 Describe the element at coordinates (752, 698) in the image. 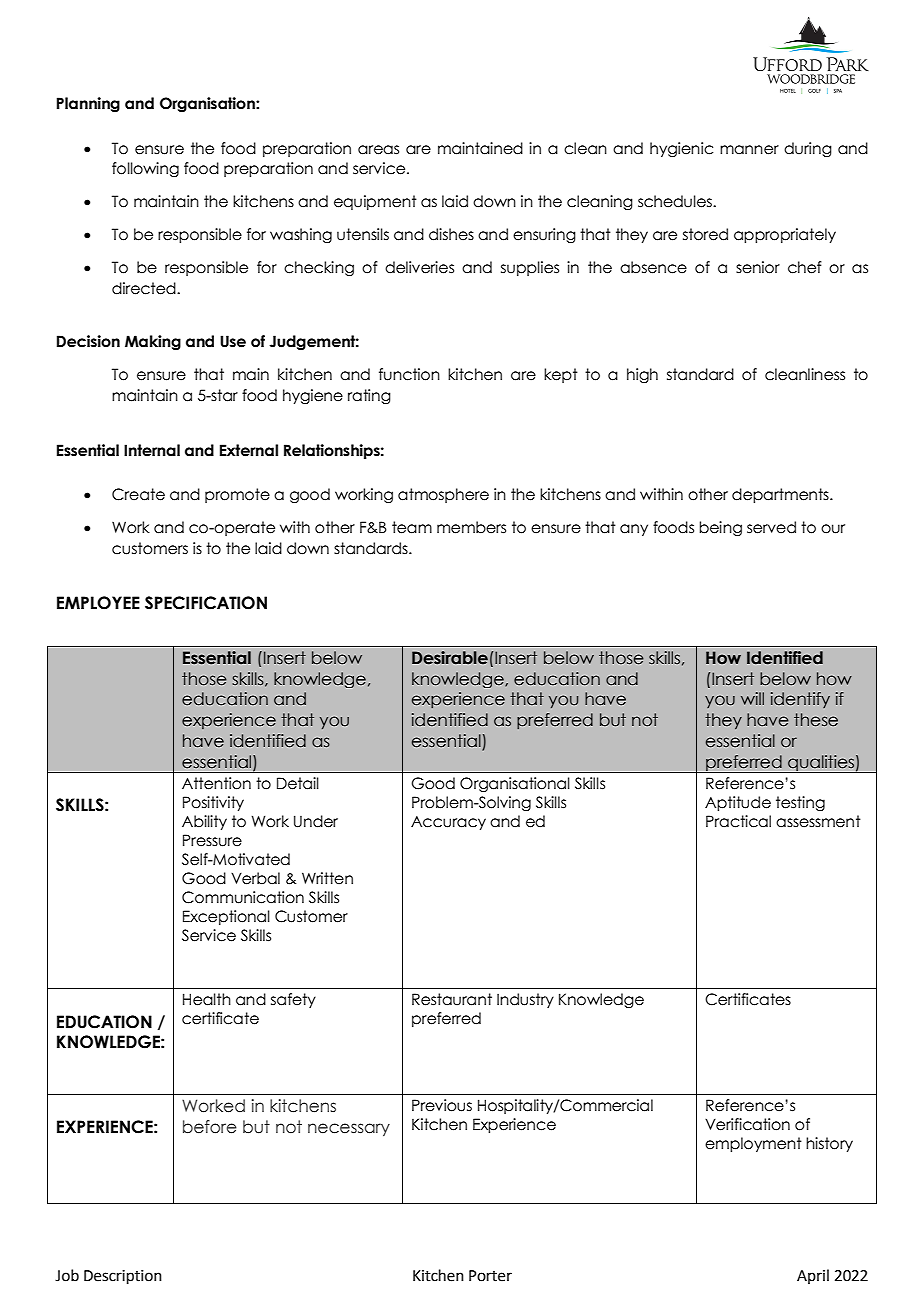

I see `will` at that location.
